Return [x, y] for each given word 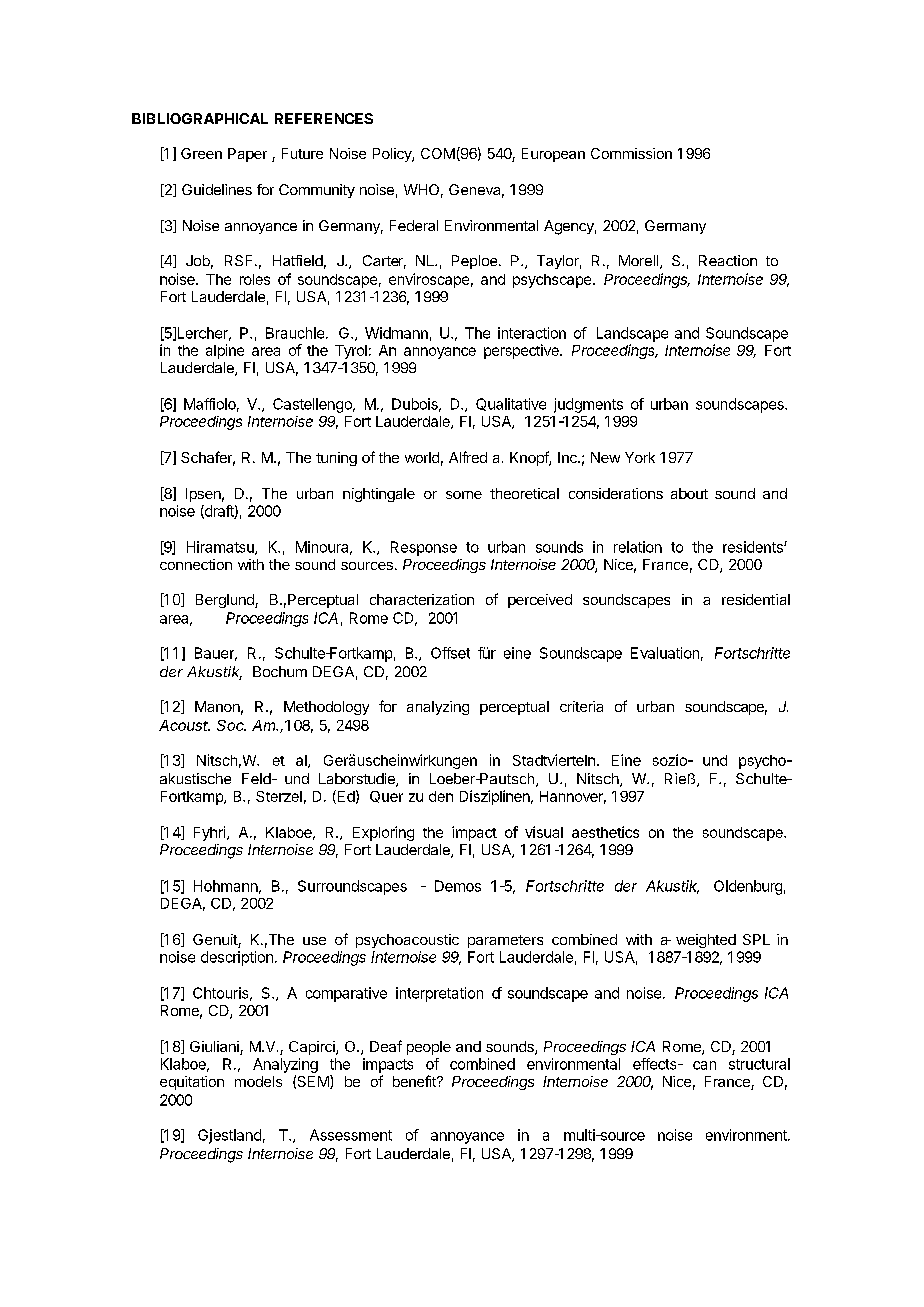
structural [759, 1064]
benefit [415, 1081]
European [553, 155]
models [258, 1081]
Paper [247, 155]
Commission [631, 153]
